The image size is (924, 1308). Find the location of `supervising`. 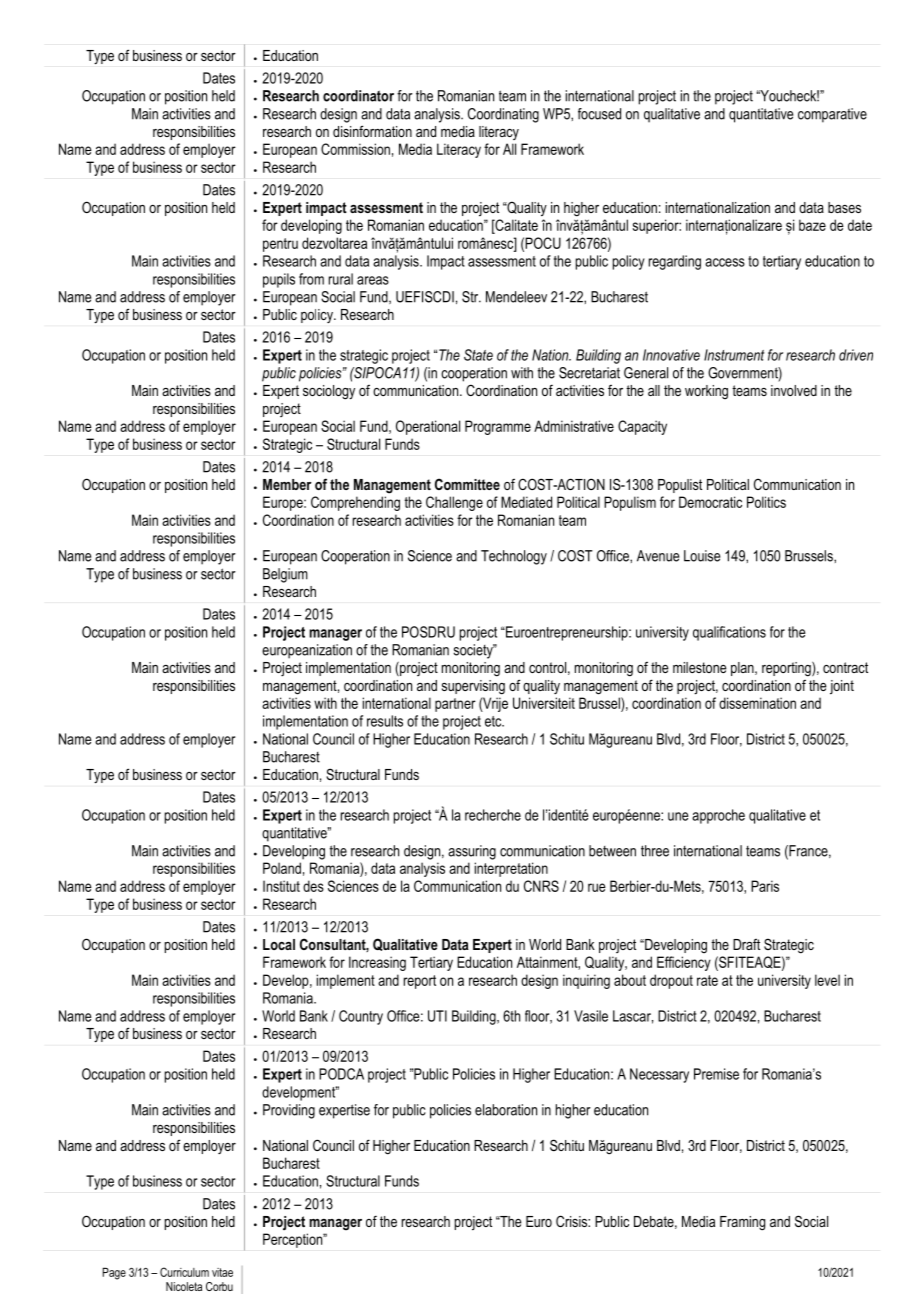

supervising is located at coordinates (473, 687).
